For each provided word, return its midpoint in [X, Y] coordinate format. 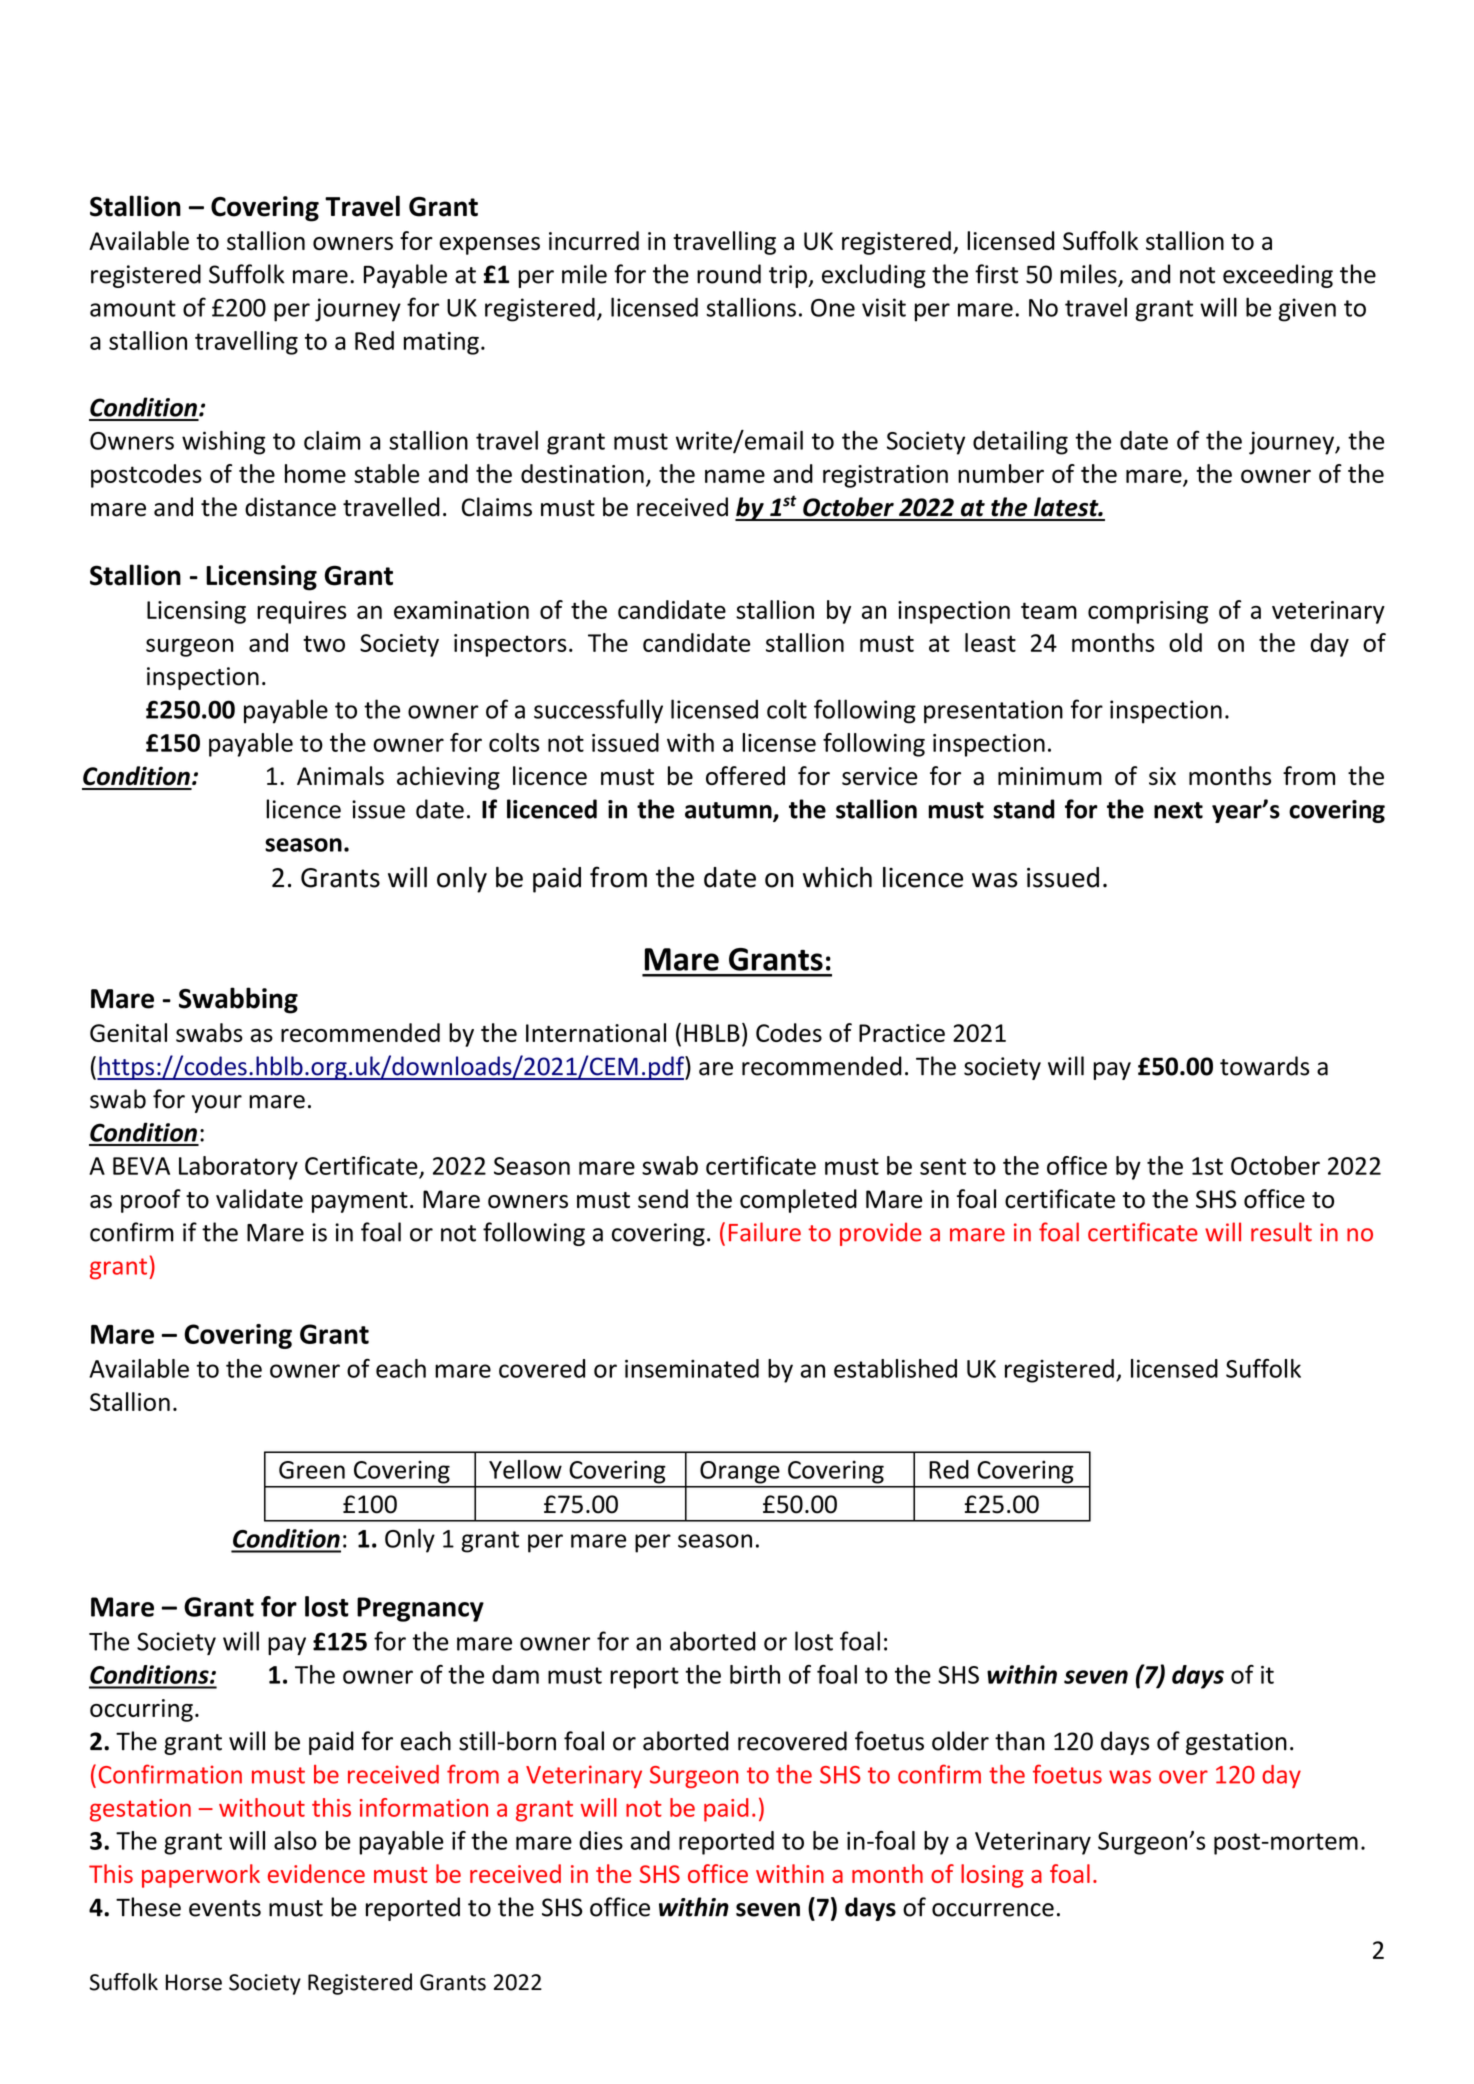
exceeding [1278, 276]
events [225, 1908]
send [663, 1199]
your [217, 1104]
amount [133, 308]
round [729, 274]
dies [601, 1840]
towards [1264, 1066]
